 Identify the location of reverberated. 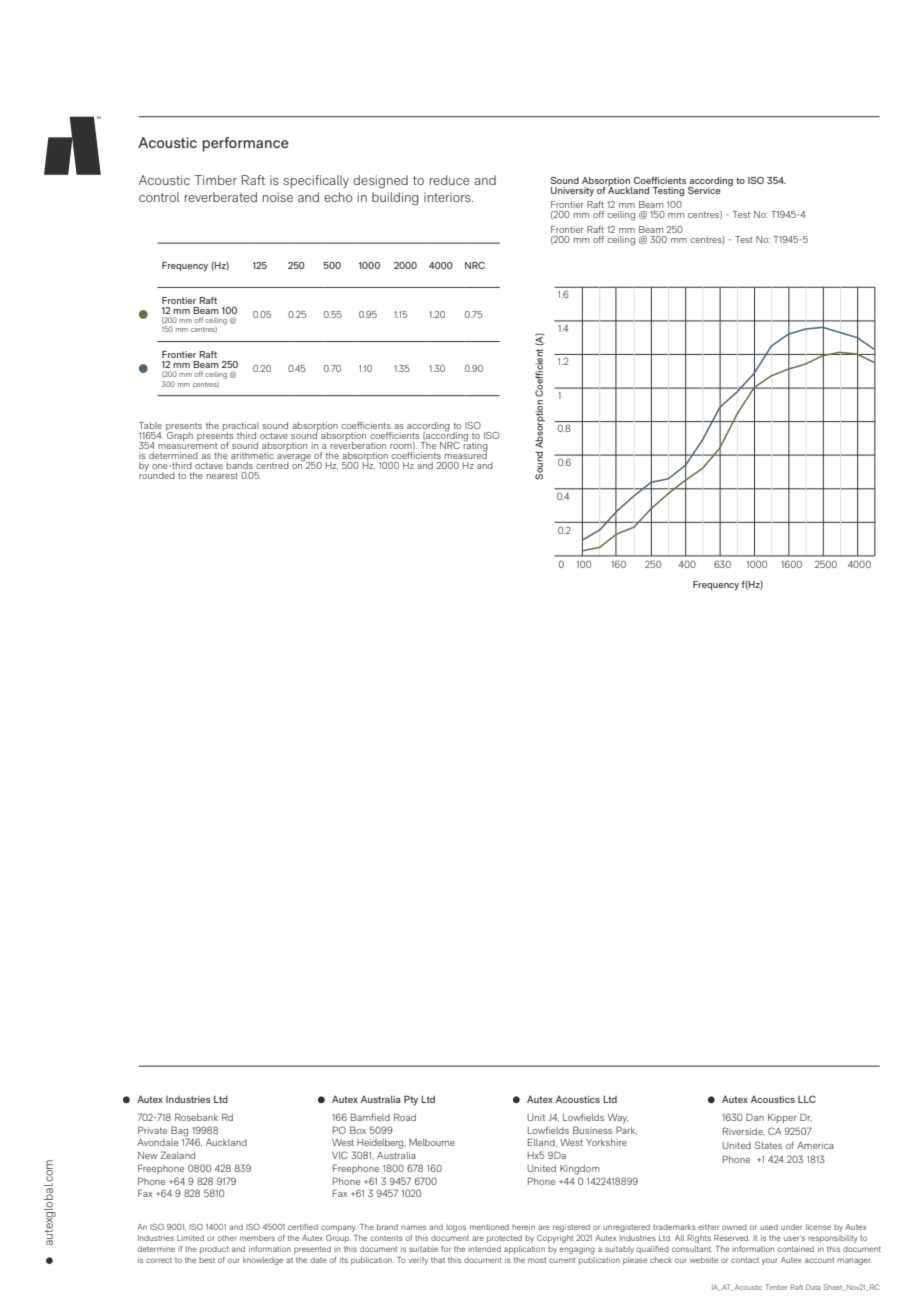
(221, 197).
